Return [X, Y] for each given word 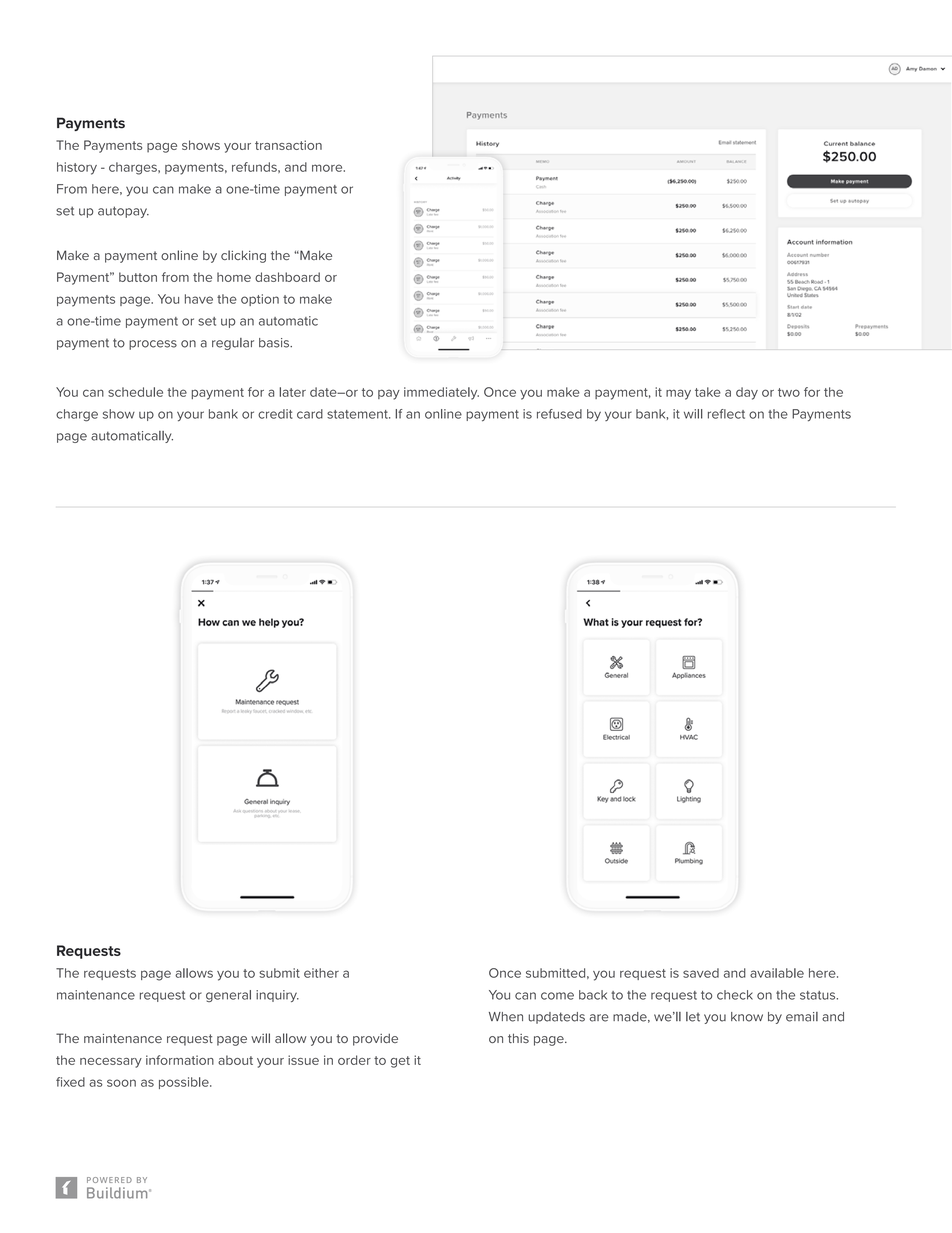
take [708, 392]
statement [358, 414]
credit [275, 414]
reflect [726, 414]
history [77, 168]
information [180, 1060]
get [400, 1062]
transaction [288, 145]
